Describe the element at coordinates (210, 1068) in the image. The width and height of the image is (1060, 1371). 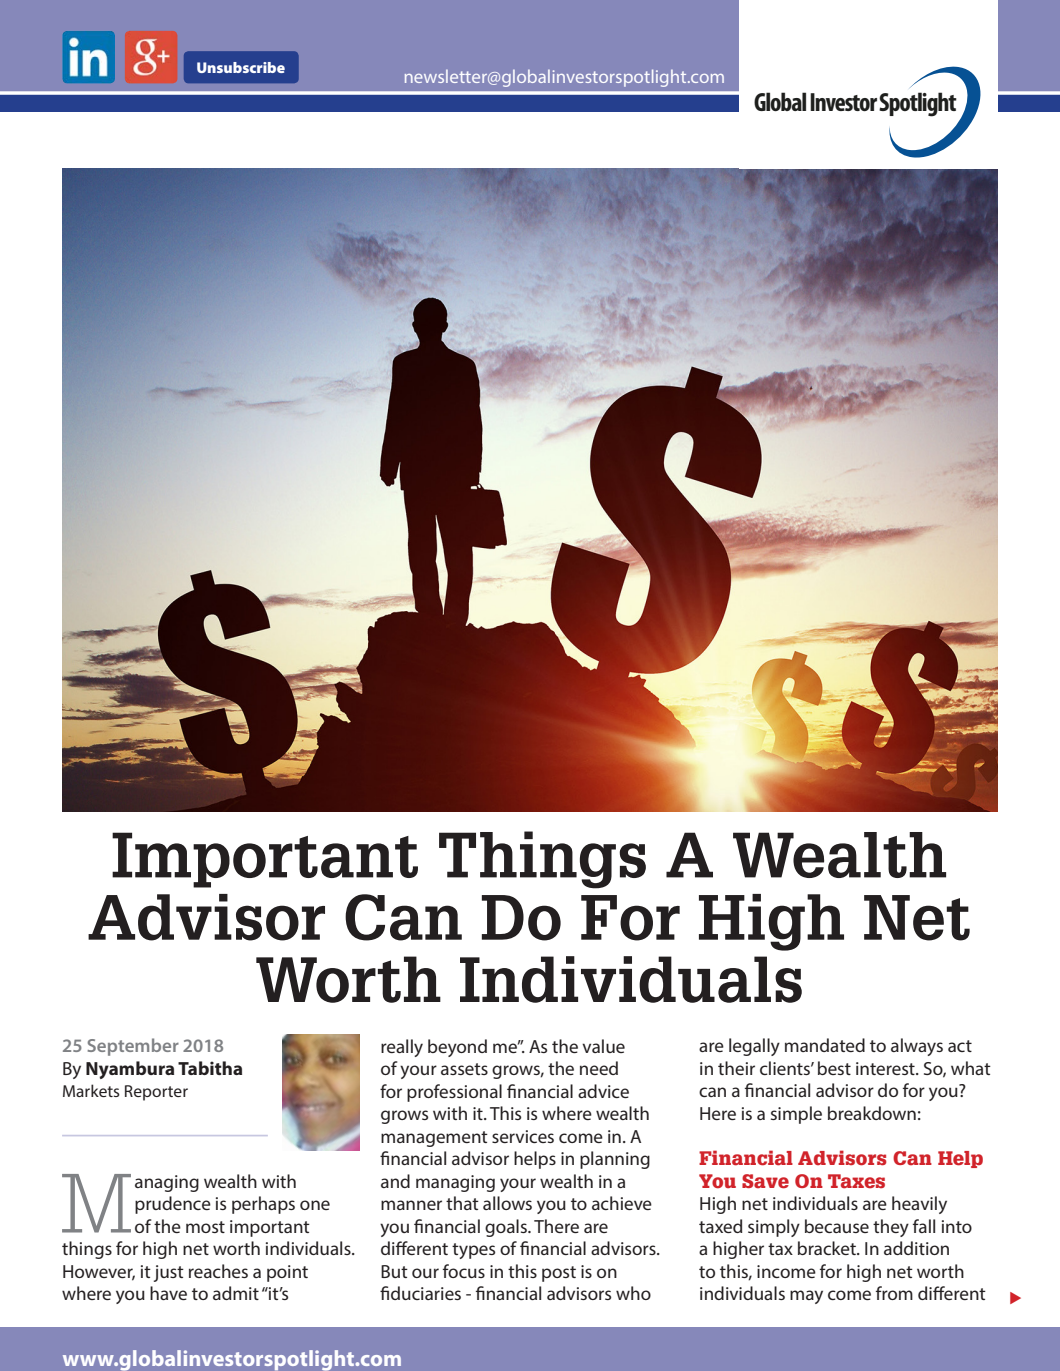
I see `Tabitha` at that location.
